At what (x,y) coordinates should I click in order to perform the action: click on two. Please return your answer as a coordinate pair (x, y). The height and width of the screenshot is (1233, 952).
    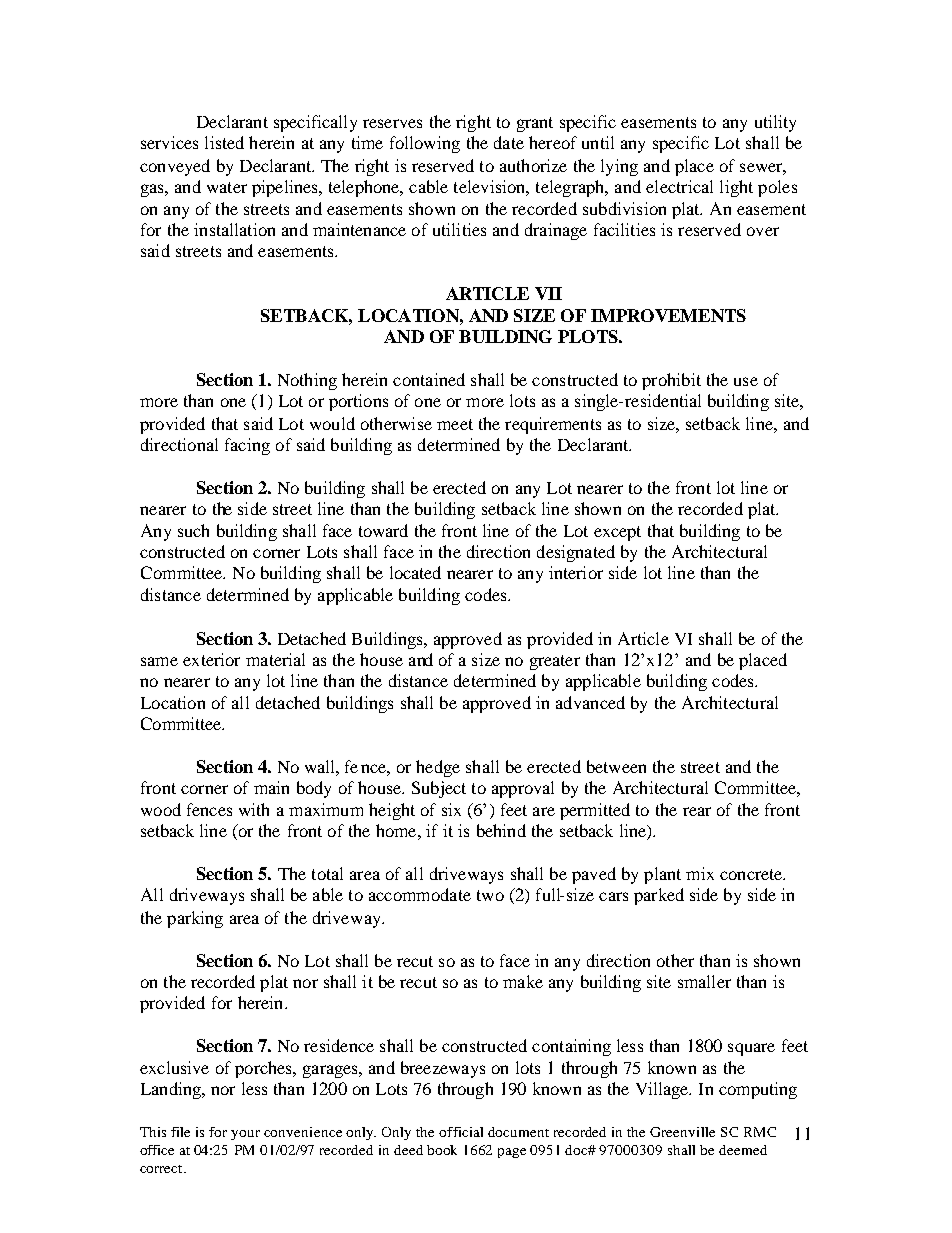
    Looking at the image, I should click on (490, 895).
